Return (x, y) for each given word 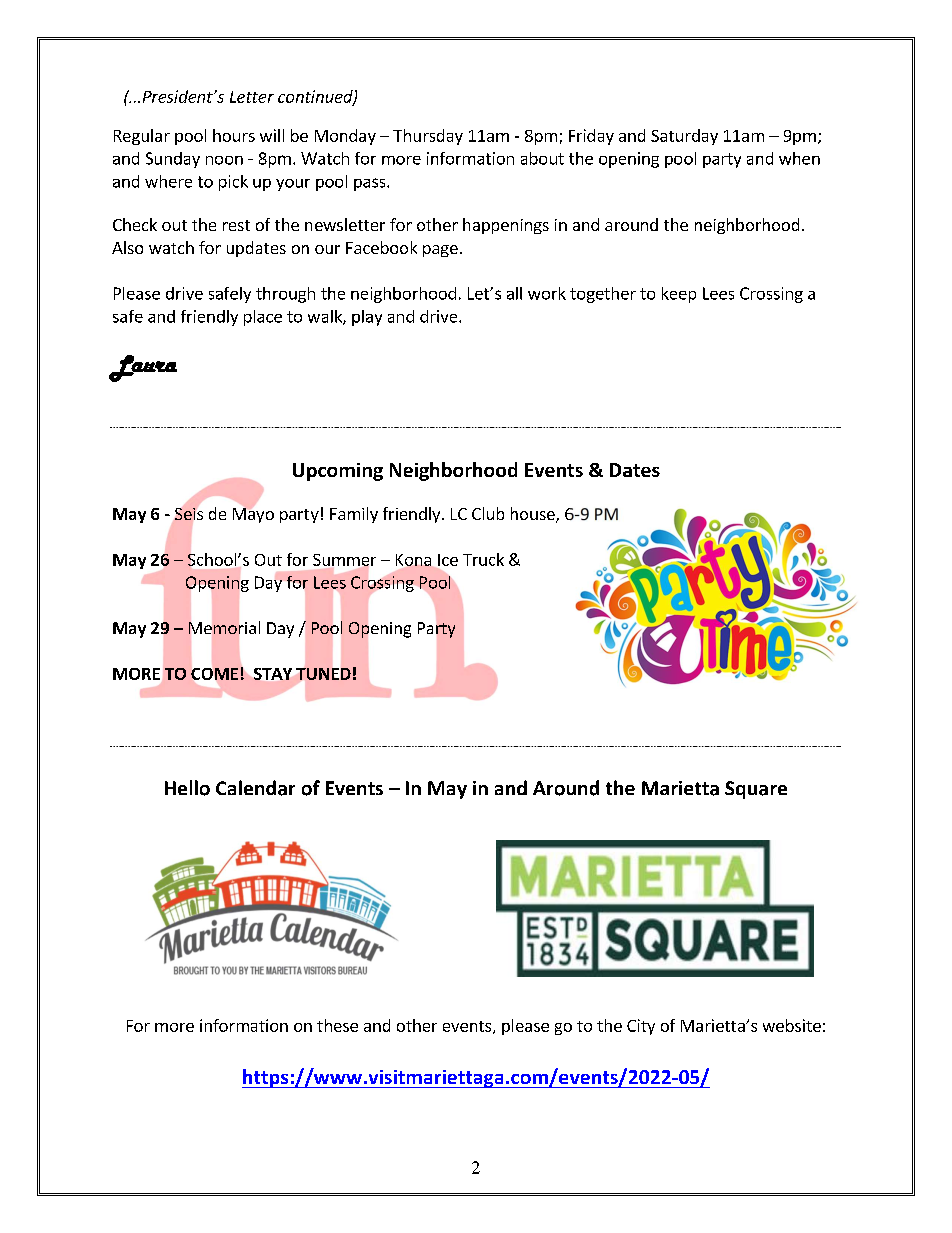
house (534, 515)
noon (224, 160)
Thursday (428, 137)
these (337, 1025)
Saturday (684, 137)
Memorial (224, 627)
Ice (448, 560)
